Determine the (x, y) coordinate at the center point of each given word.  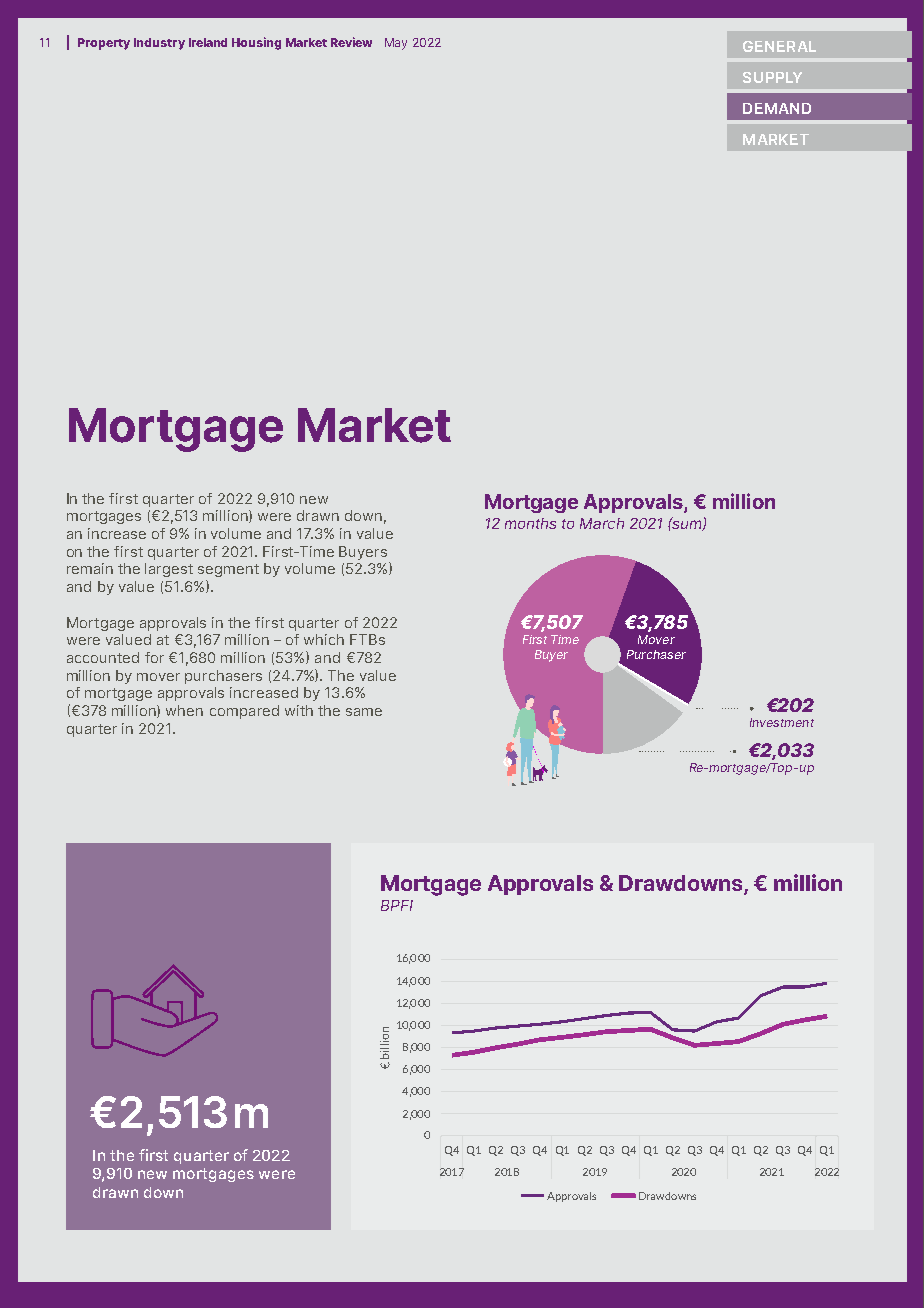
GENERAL (779, 46)
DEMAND (777, 108)
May (396, 44)
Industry (159, 44)
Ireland (208, 42)
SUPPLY (772, 77)
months (530, 523)
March (602, 523)
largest (169, 570)
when (184, 710)
